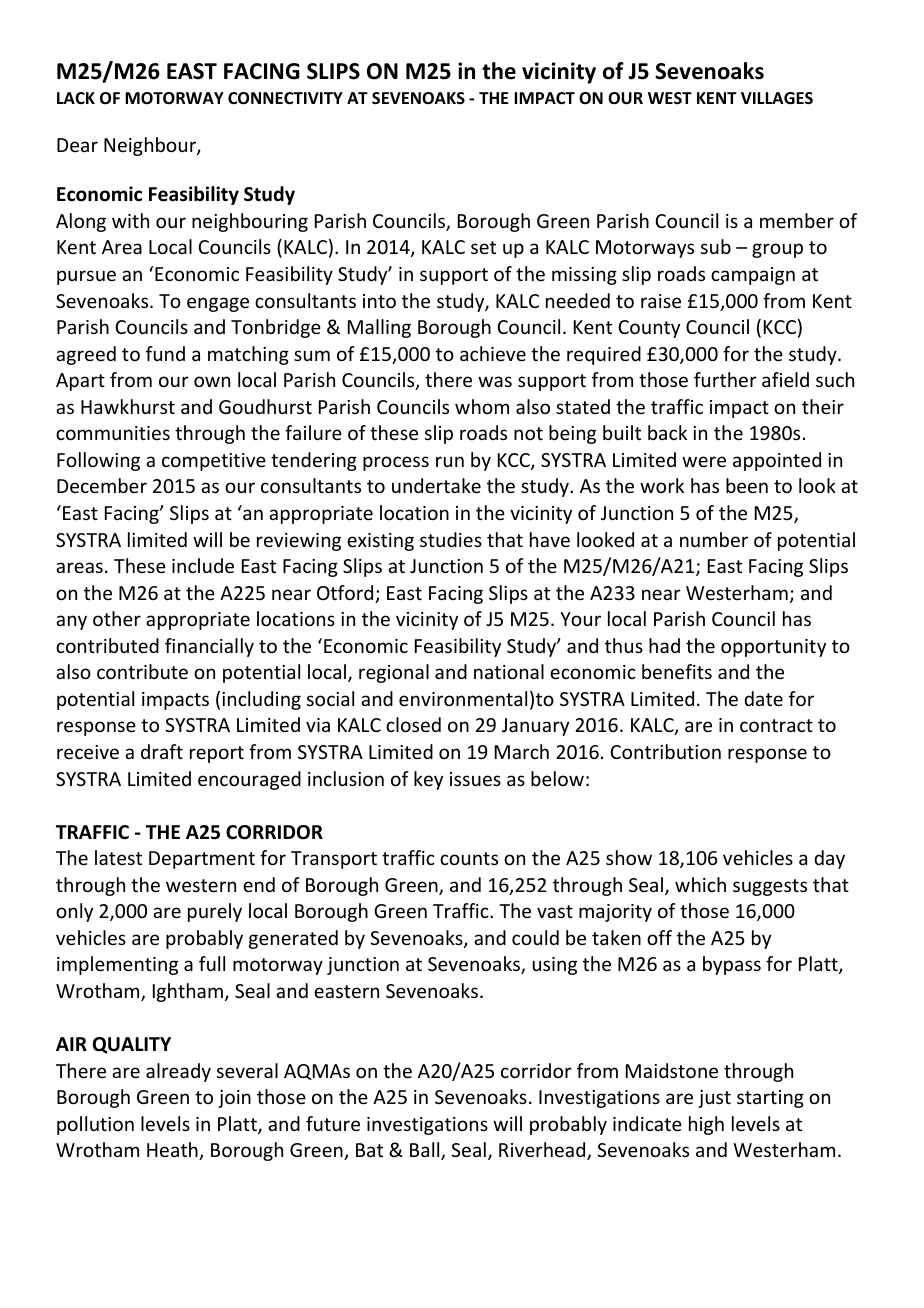  I want to click on opportunity, so click(773, 648).
